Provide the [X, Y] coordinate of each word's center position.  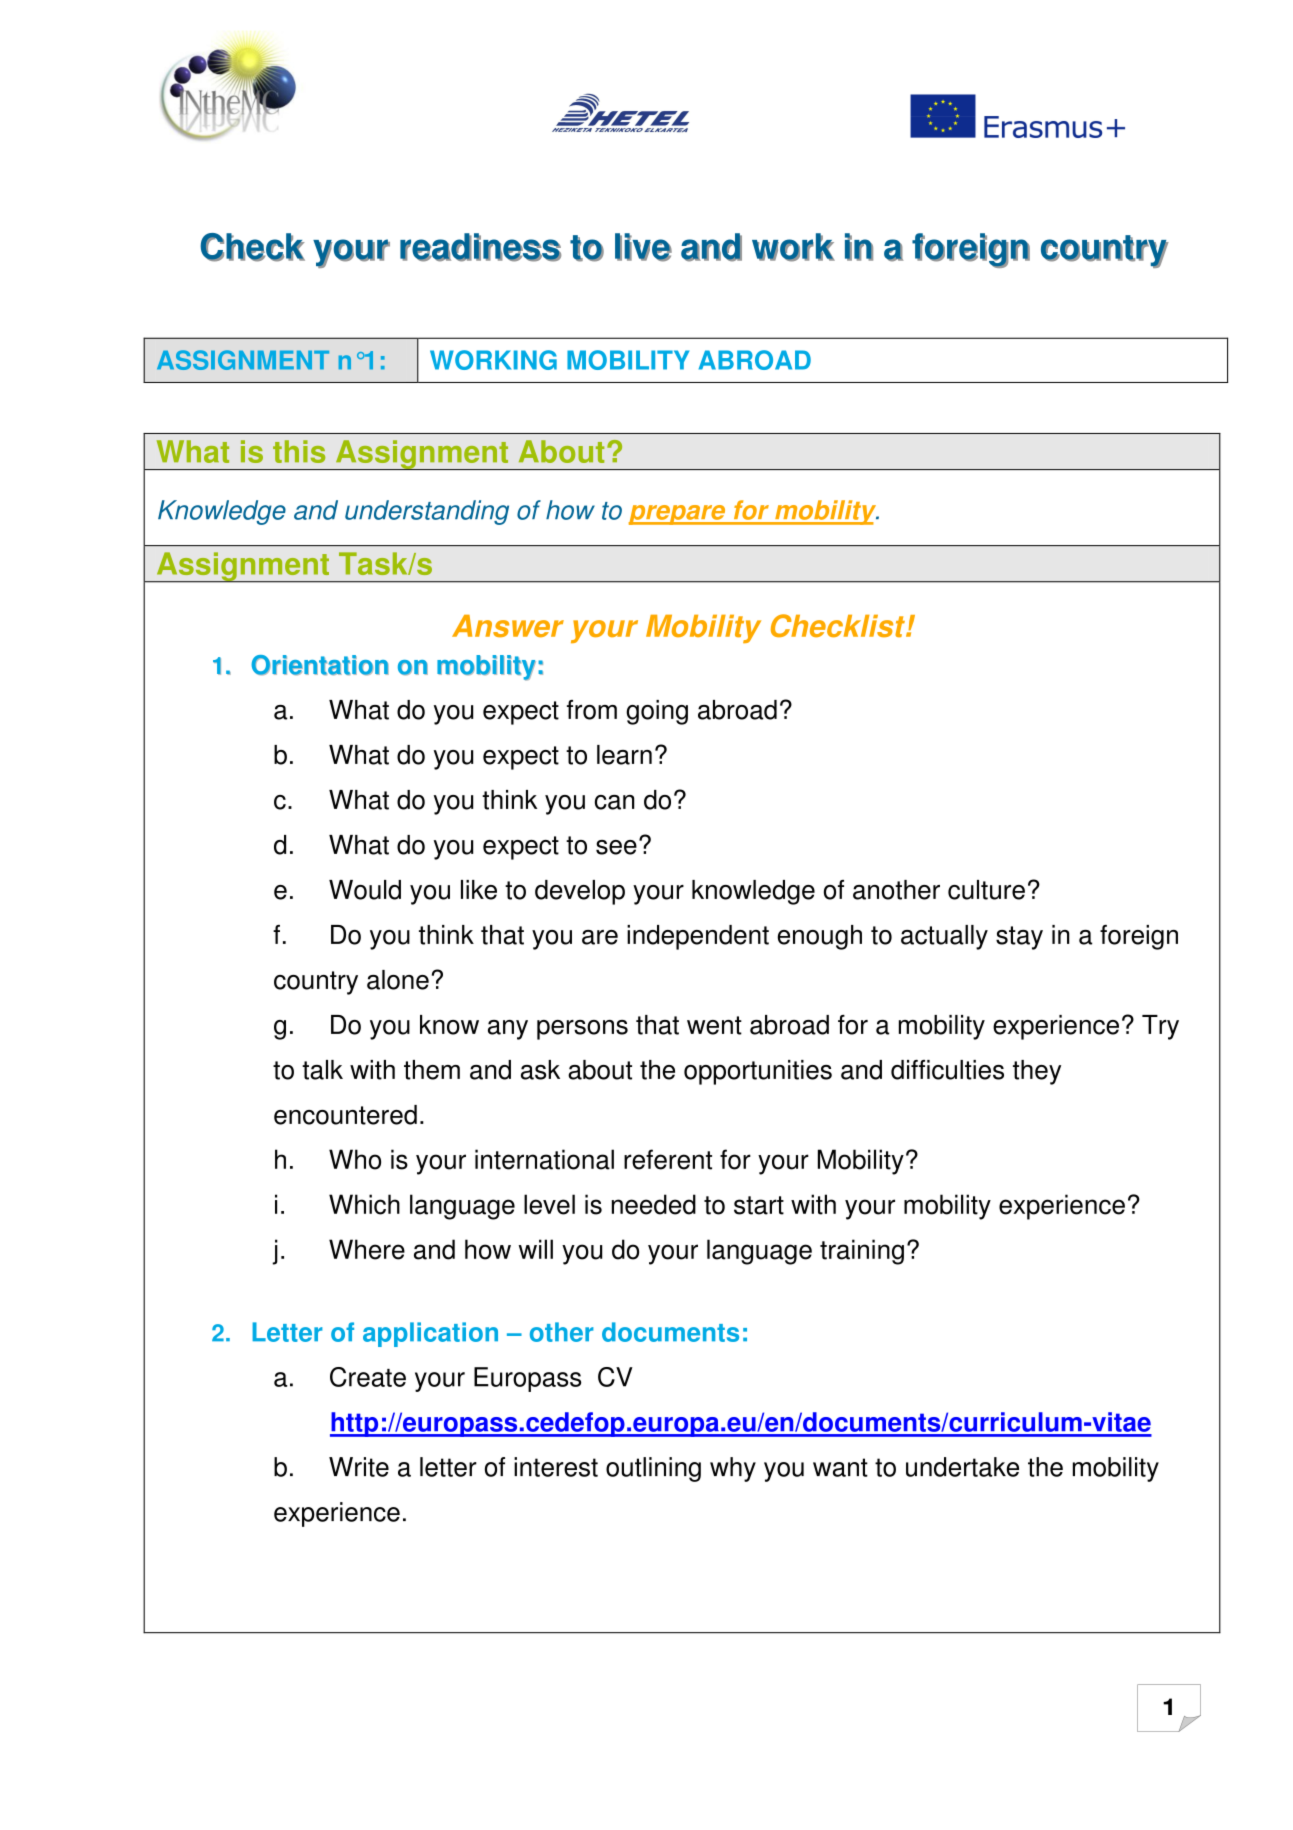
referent [668, 1159]
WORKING [493, 360]
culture [986, 890]
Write [359, 1467]
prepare [678, 515]
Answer [508, 626]
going [657, 712]
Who [355, 1159]
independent [698, 937]
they [1037, 1072]
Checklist [839, 626]
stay [1019, 938]
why [733, 1469]
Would [365, 890]
